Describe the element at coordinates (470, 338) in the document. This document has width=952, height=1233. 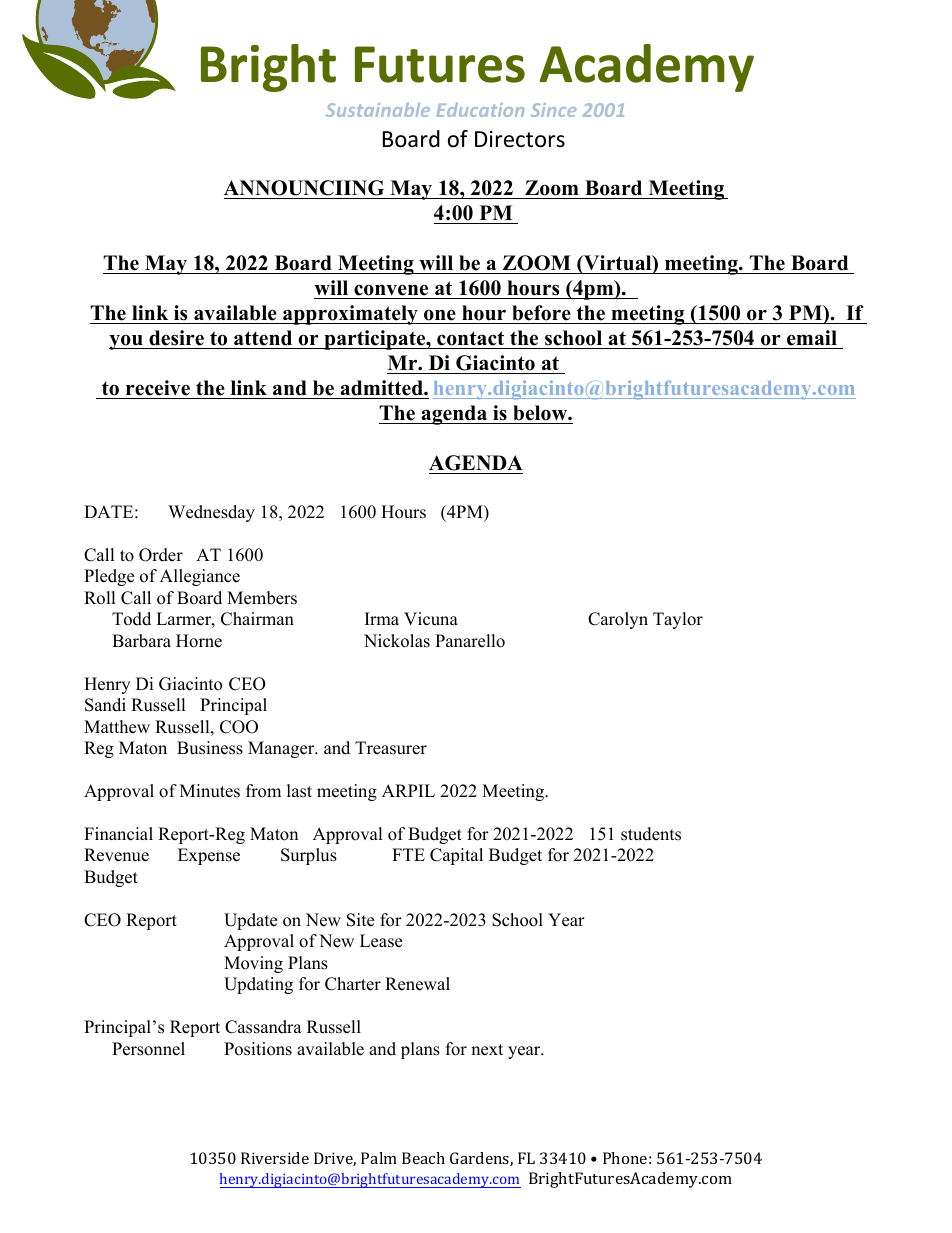
I see `contact` at that location.
